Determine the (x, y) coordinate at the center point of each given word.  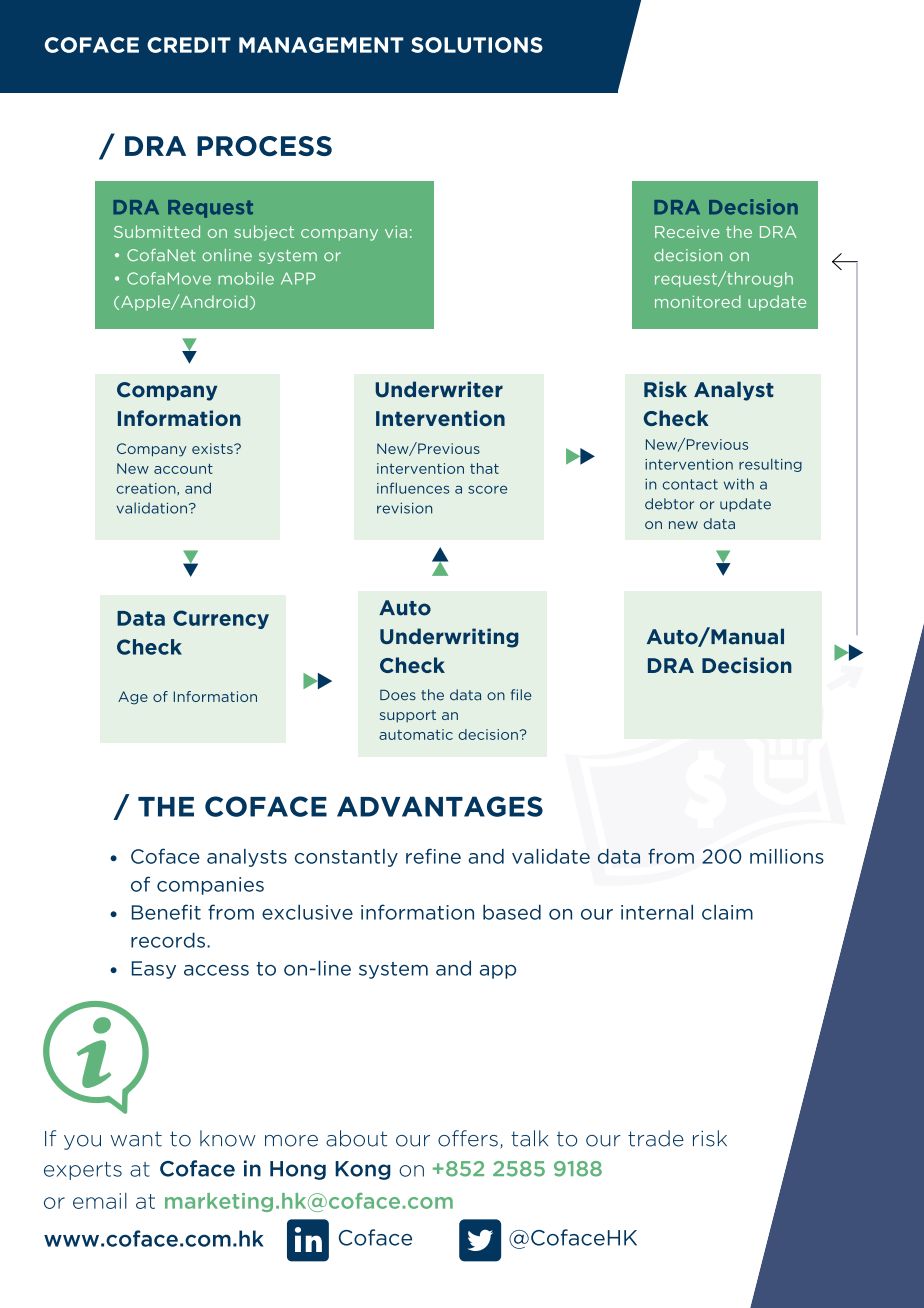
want (136, 1139)
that (484, 468)
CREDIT (189, 45)
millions (787, 856)
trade (656, 1138)
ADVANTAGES (440, 806)
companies (210, 886)
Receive (687, 232)
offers (468, 1138)
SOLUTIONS (477, 45)
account (183, 468)
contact (690, 484)
